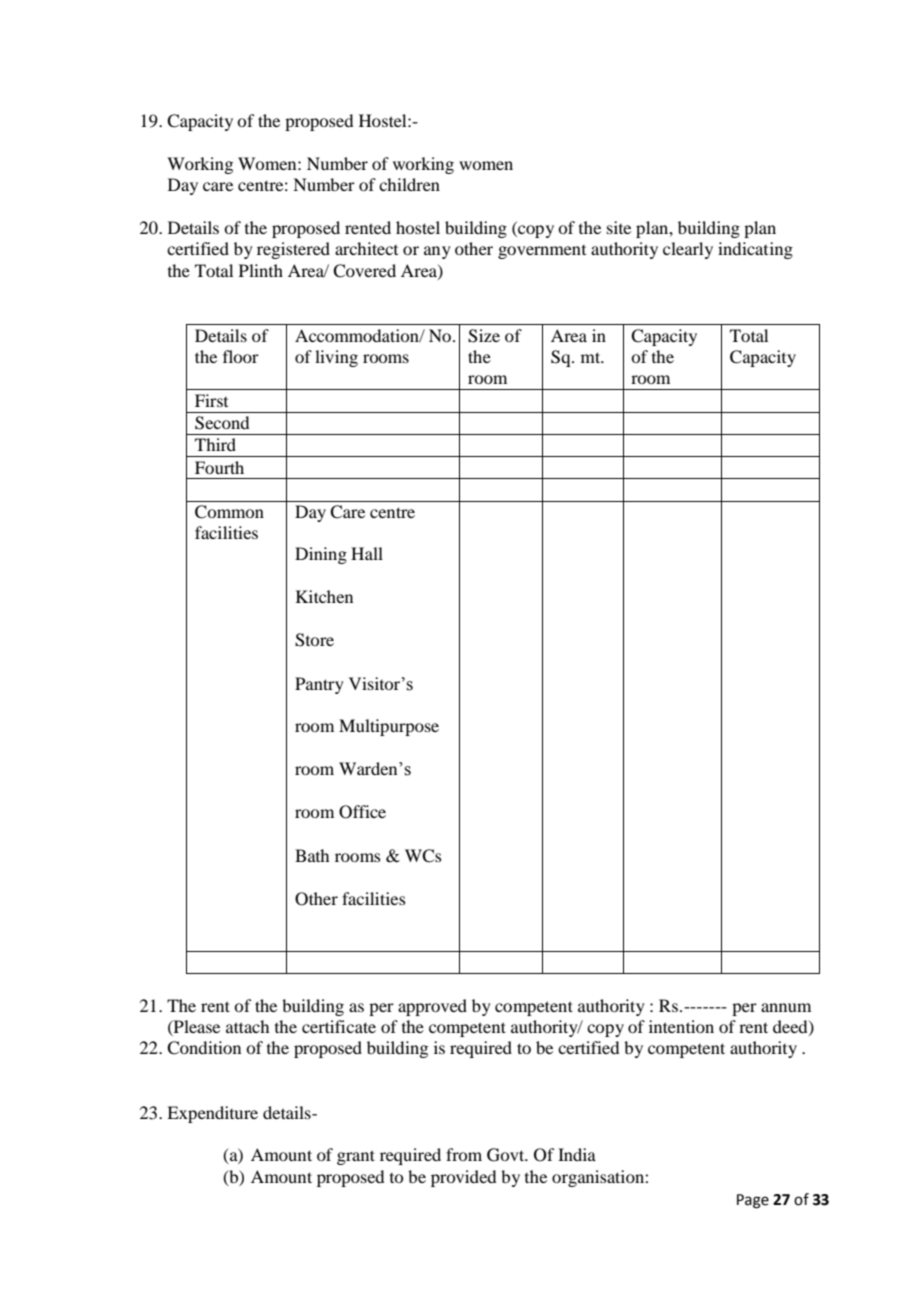 This screenshot has width=924, height=1307. What do you see at coordinates (356, 1157) in the screenshot?
I see `grant` at bounding box center [356, 1157].
